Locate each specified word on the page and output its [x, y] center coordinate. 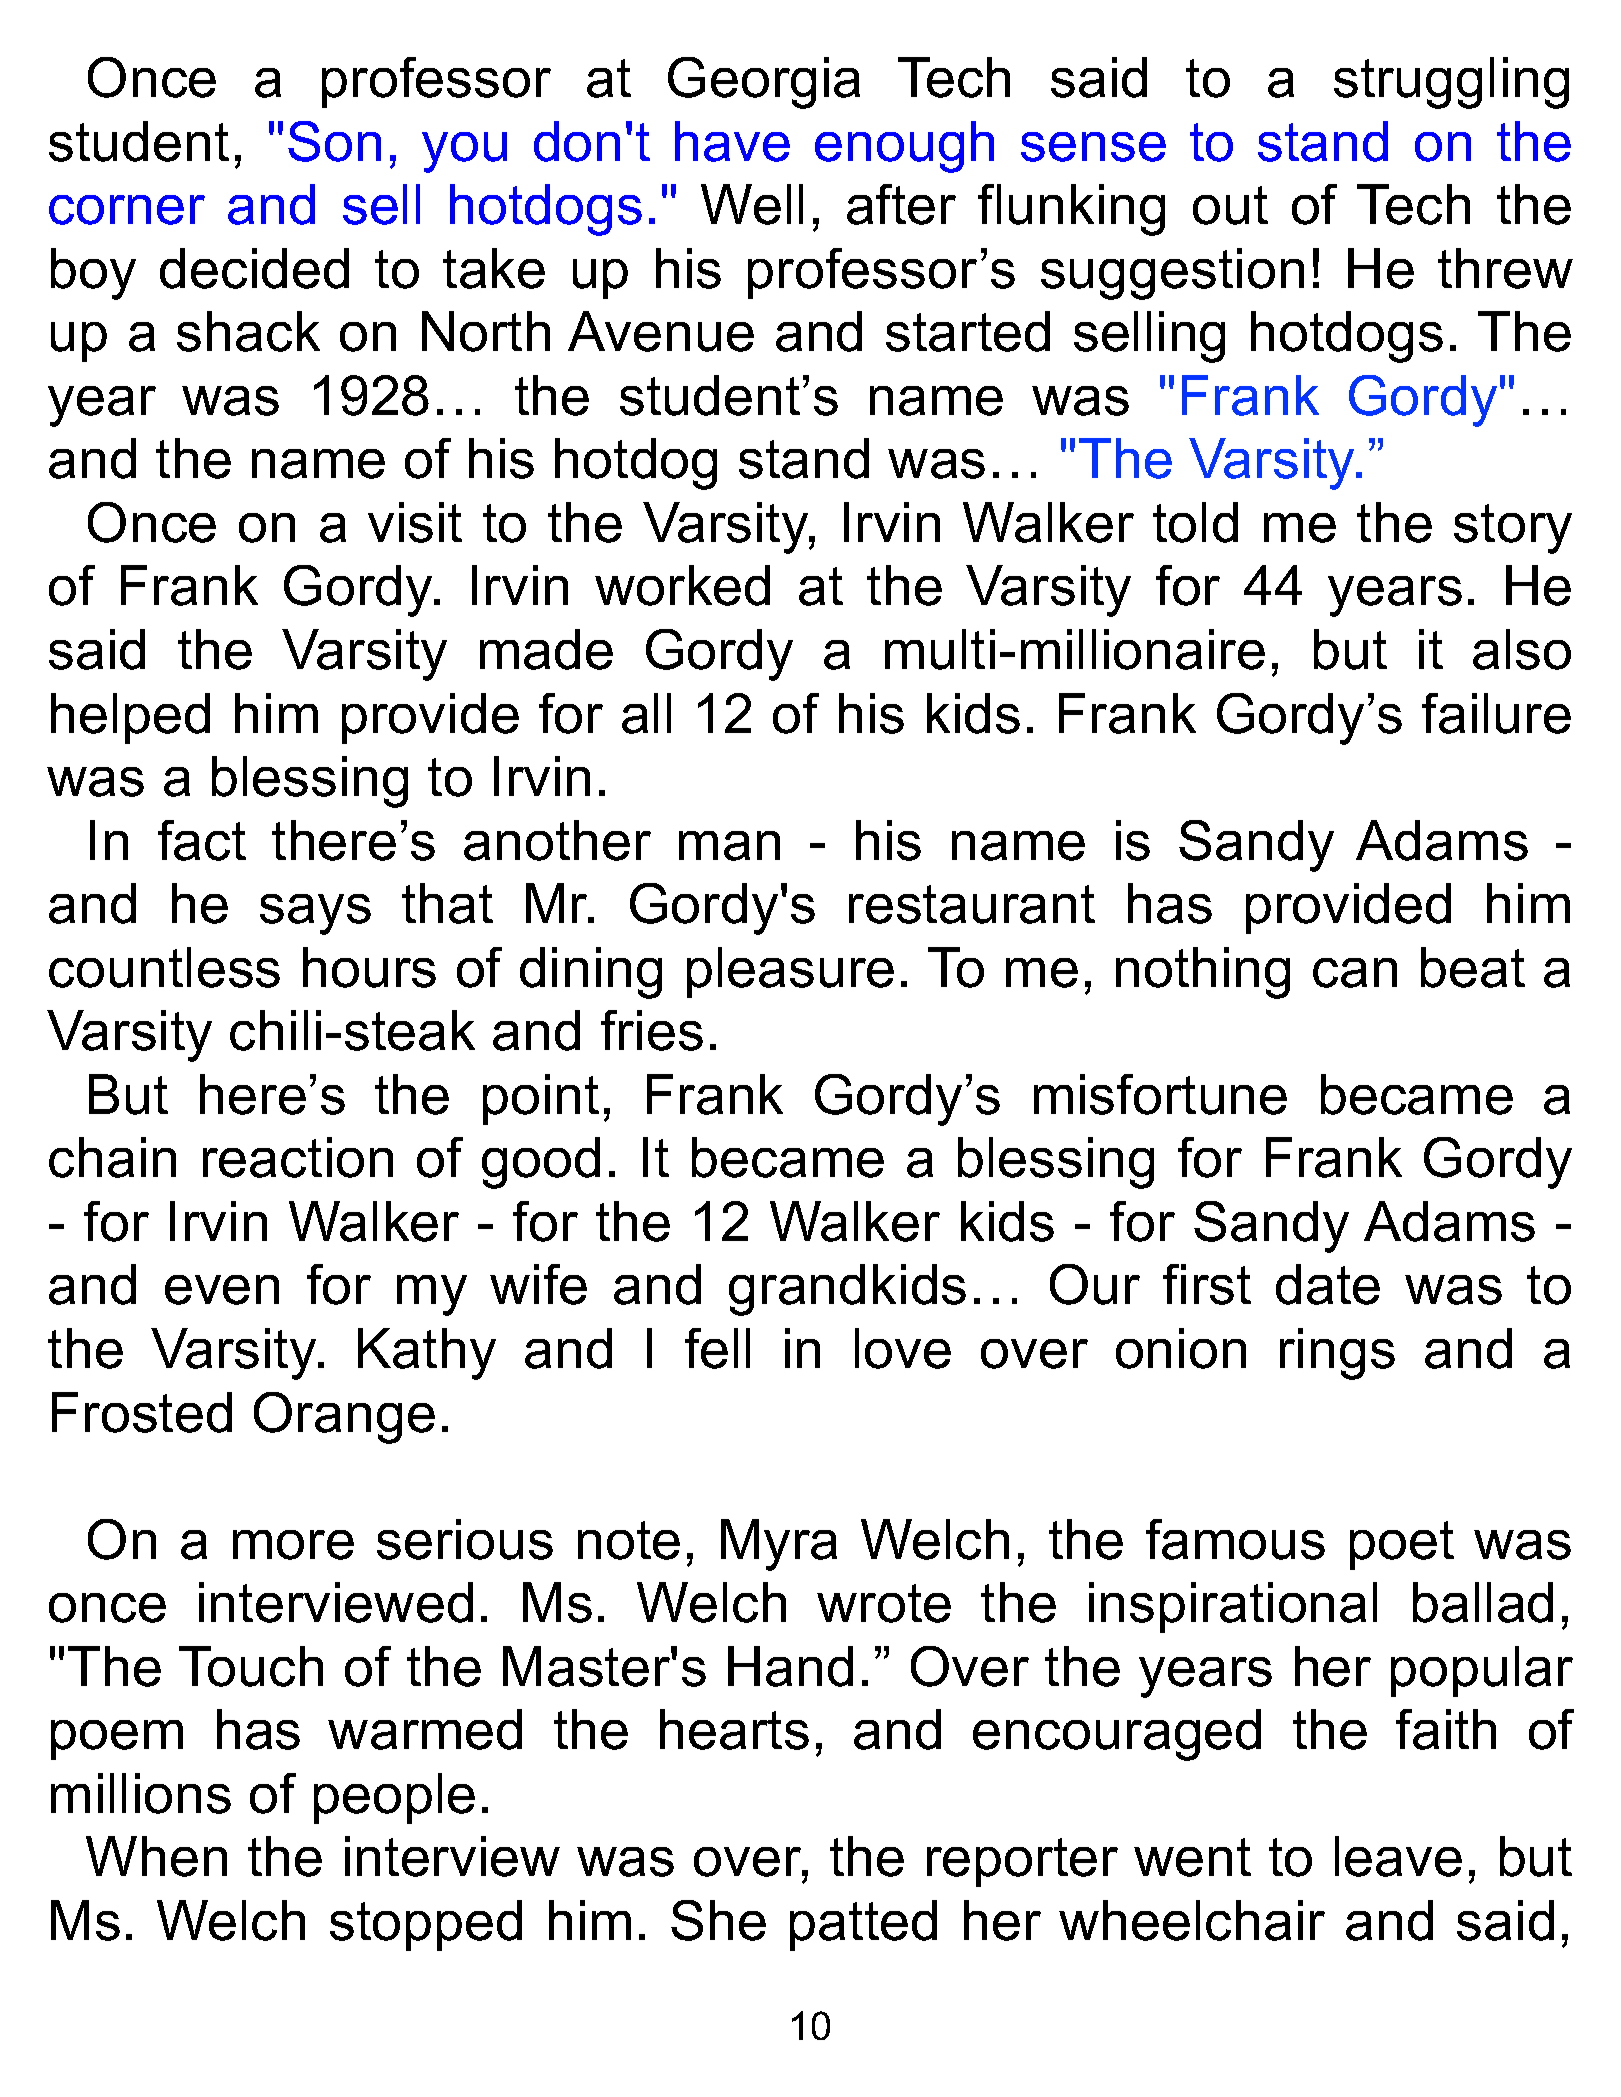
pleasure [790, 972]
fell [717, 1348]
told [1195, 522]
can [1355, 973]
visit [415, 522]
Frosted [142, 1412]
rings [1337, 1354]
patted [863, 1925]
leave [1398, 1856]
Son [334, 141]
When [156, 1856]
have [732, 141]
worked [682, 585]
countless [164, 967]
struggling [1451, 83]
